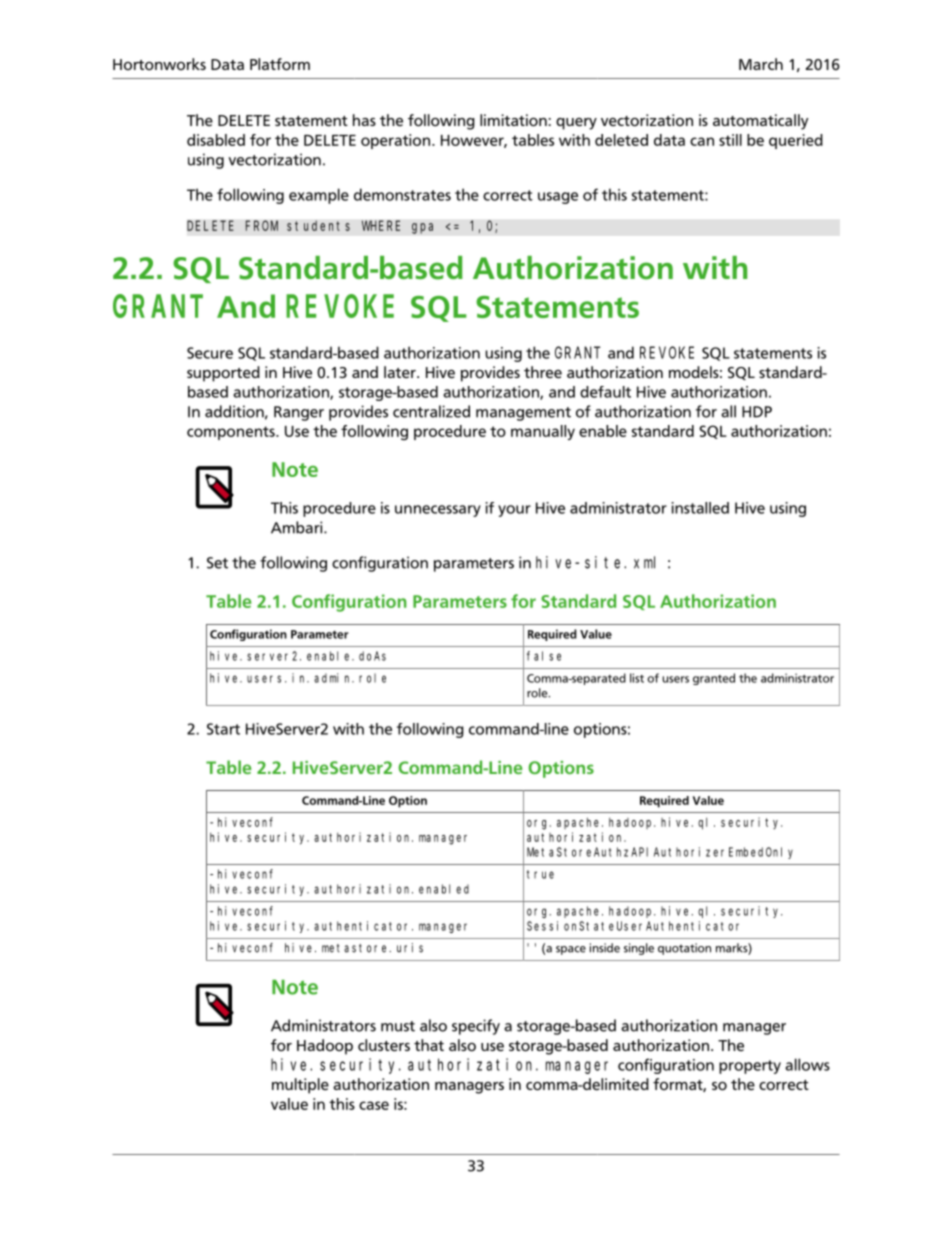 This document has height=1233, width=952. I want to click on Set, so click(217, 563).
